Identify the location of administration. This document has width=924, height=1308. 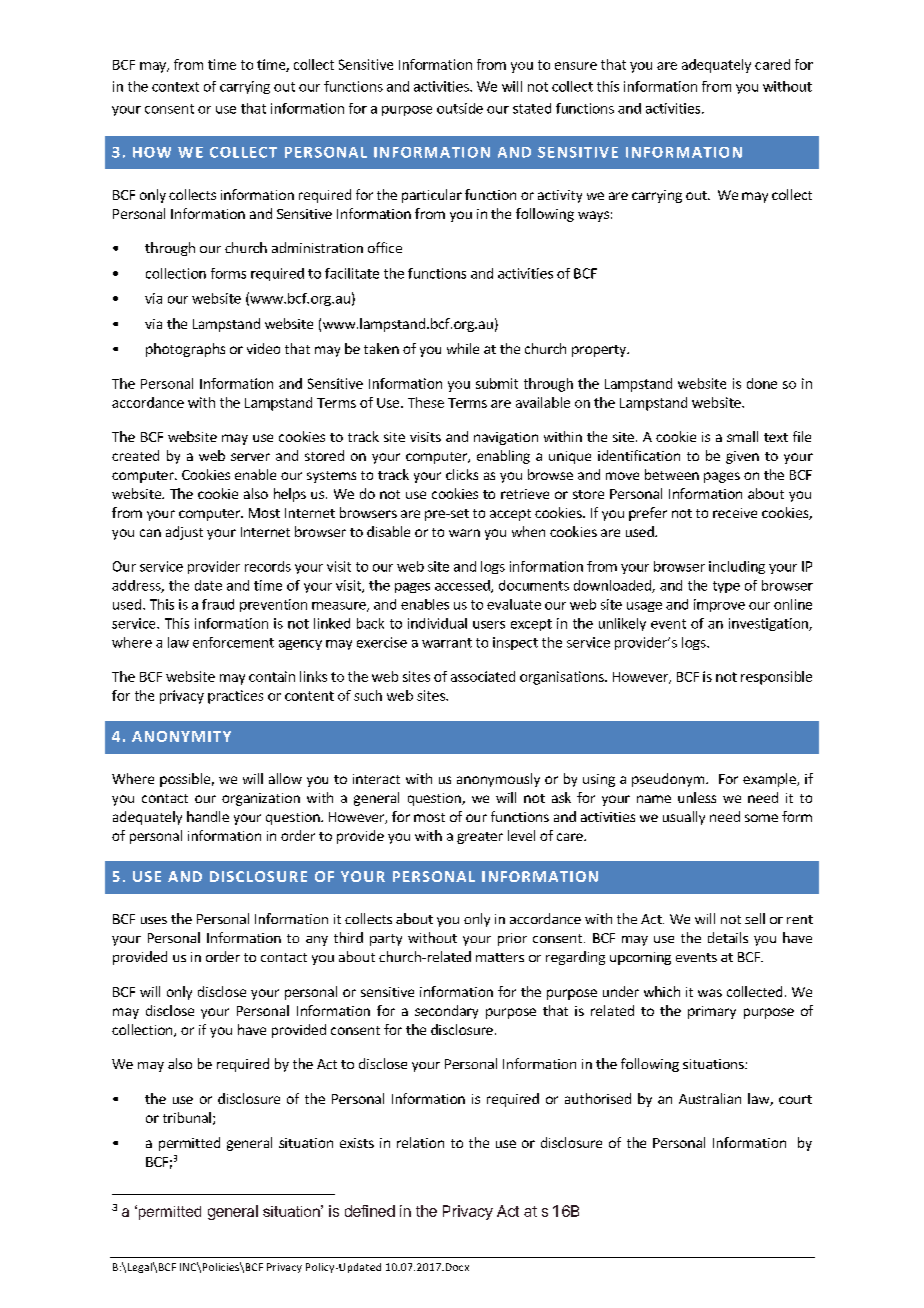
(317, 247).
